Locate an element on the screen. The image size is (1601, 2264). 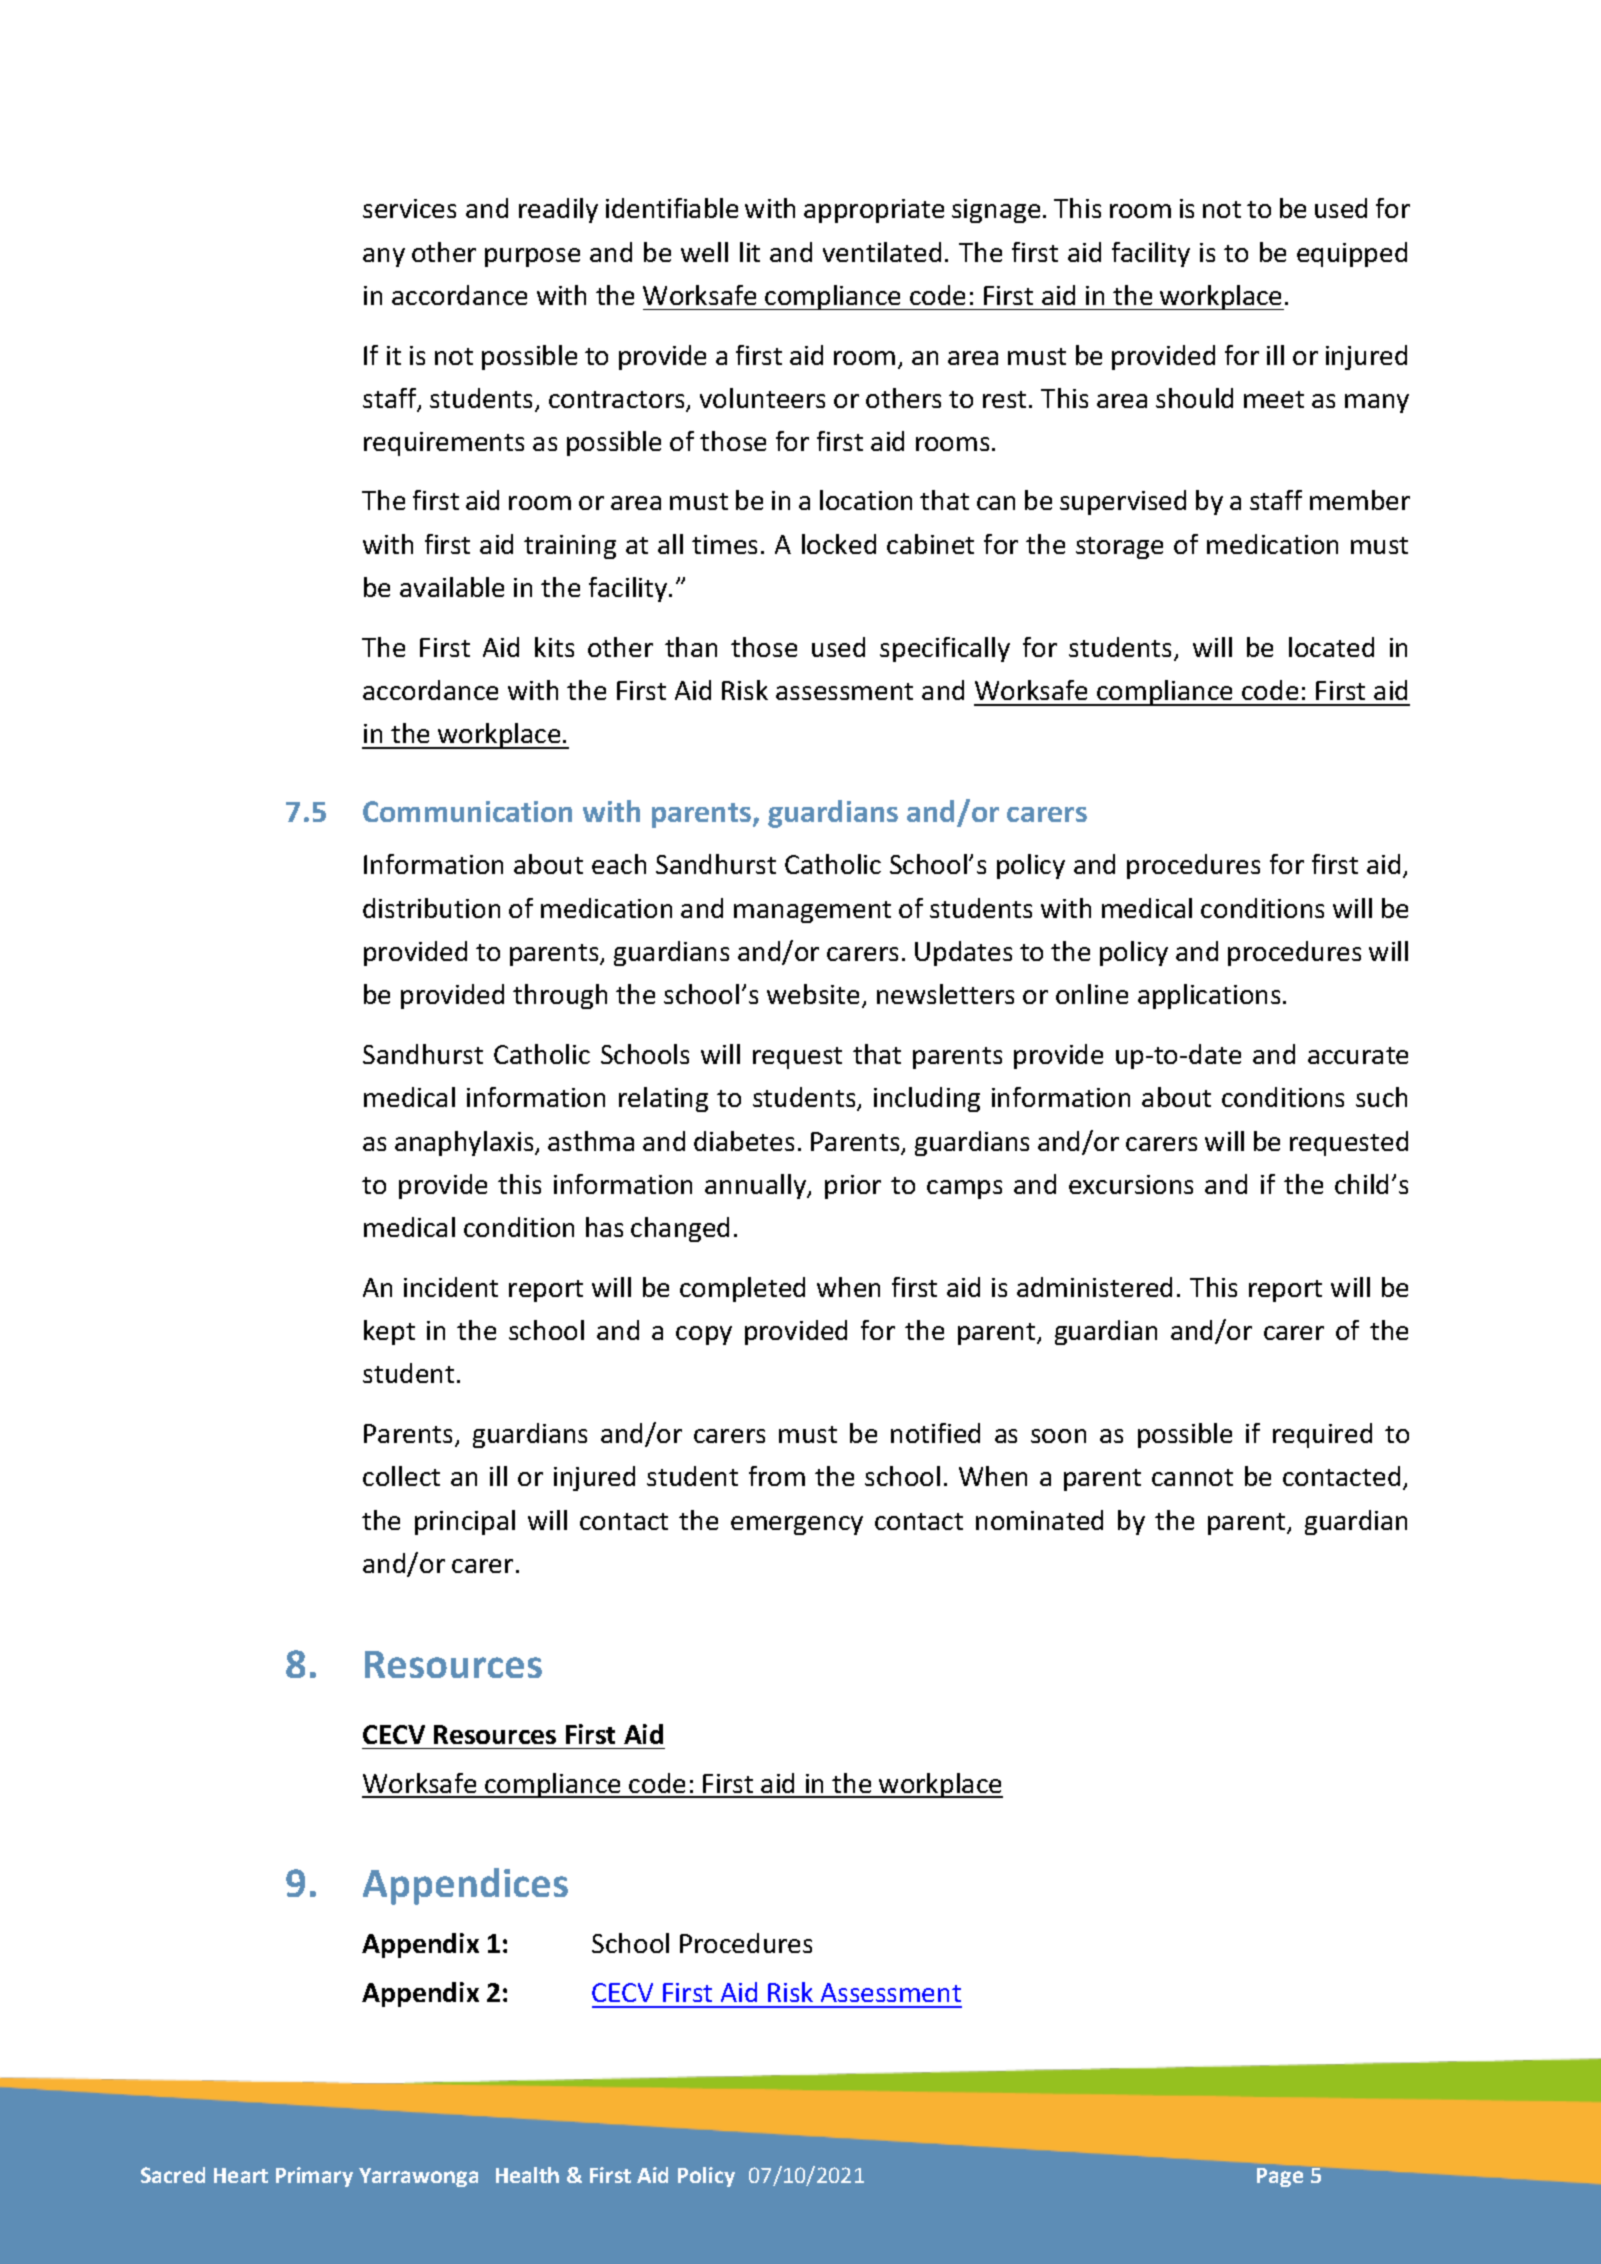
than is located at coordinates (691, 647).
